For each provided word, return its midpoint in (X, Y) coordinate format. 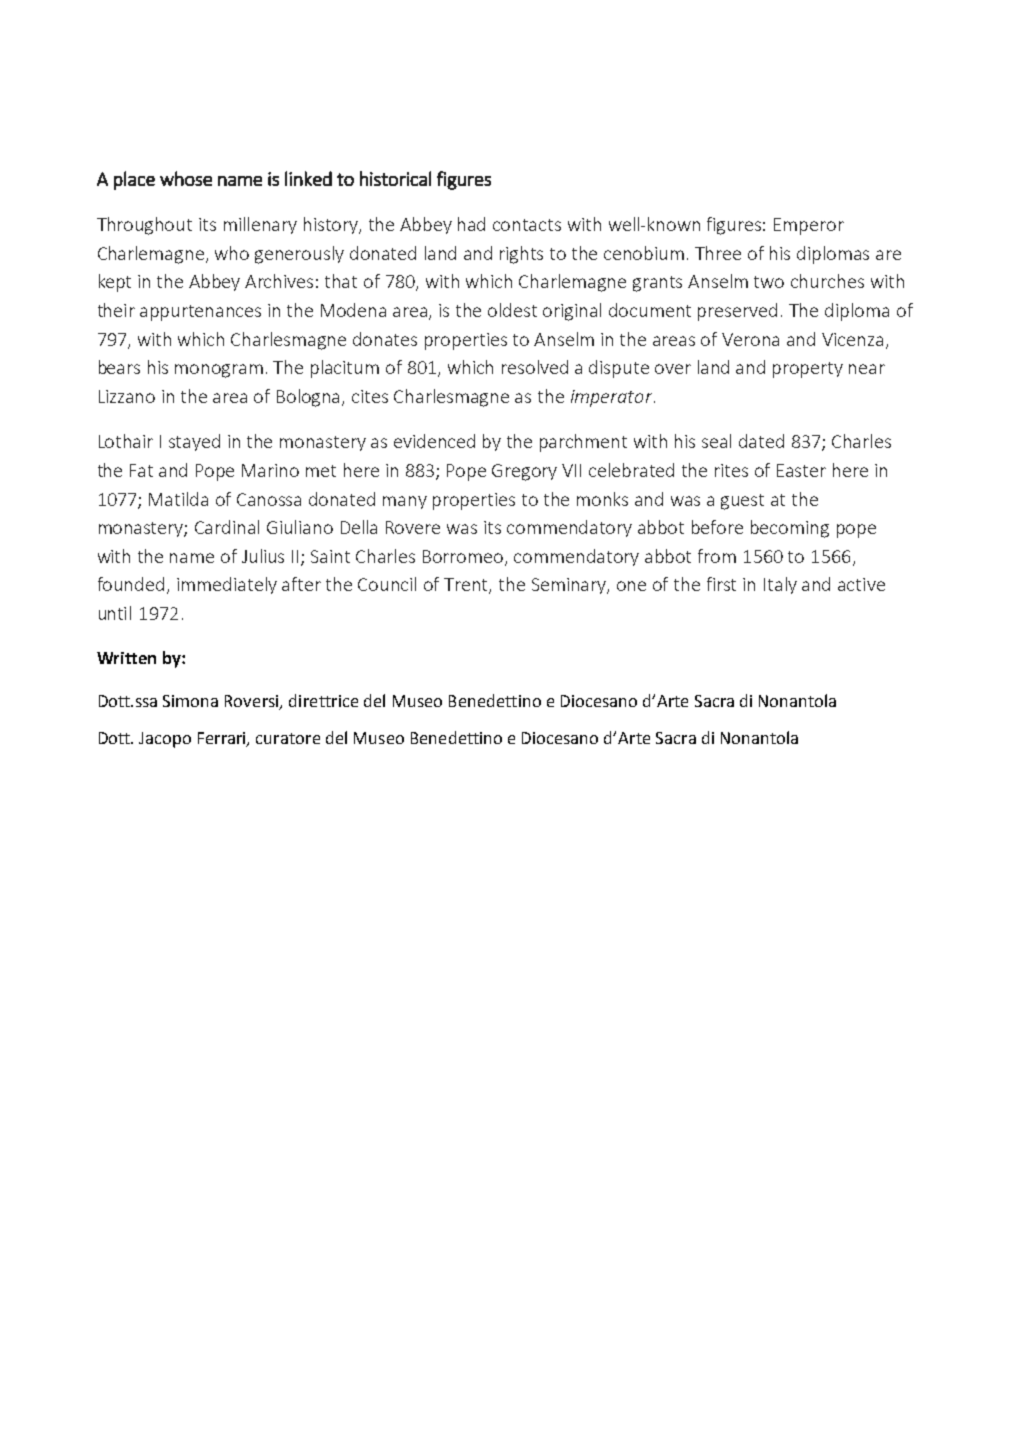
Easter (801, 470)
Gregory (524, 472)
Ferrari (223, 739)
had (471, 224)
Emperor (809, 226)
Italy (780, 585)
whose (186, 178)
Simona (190, 701)
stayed (194, 442)
